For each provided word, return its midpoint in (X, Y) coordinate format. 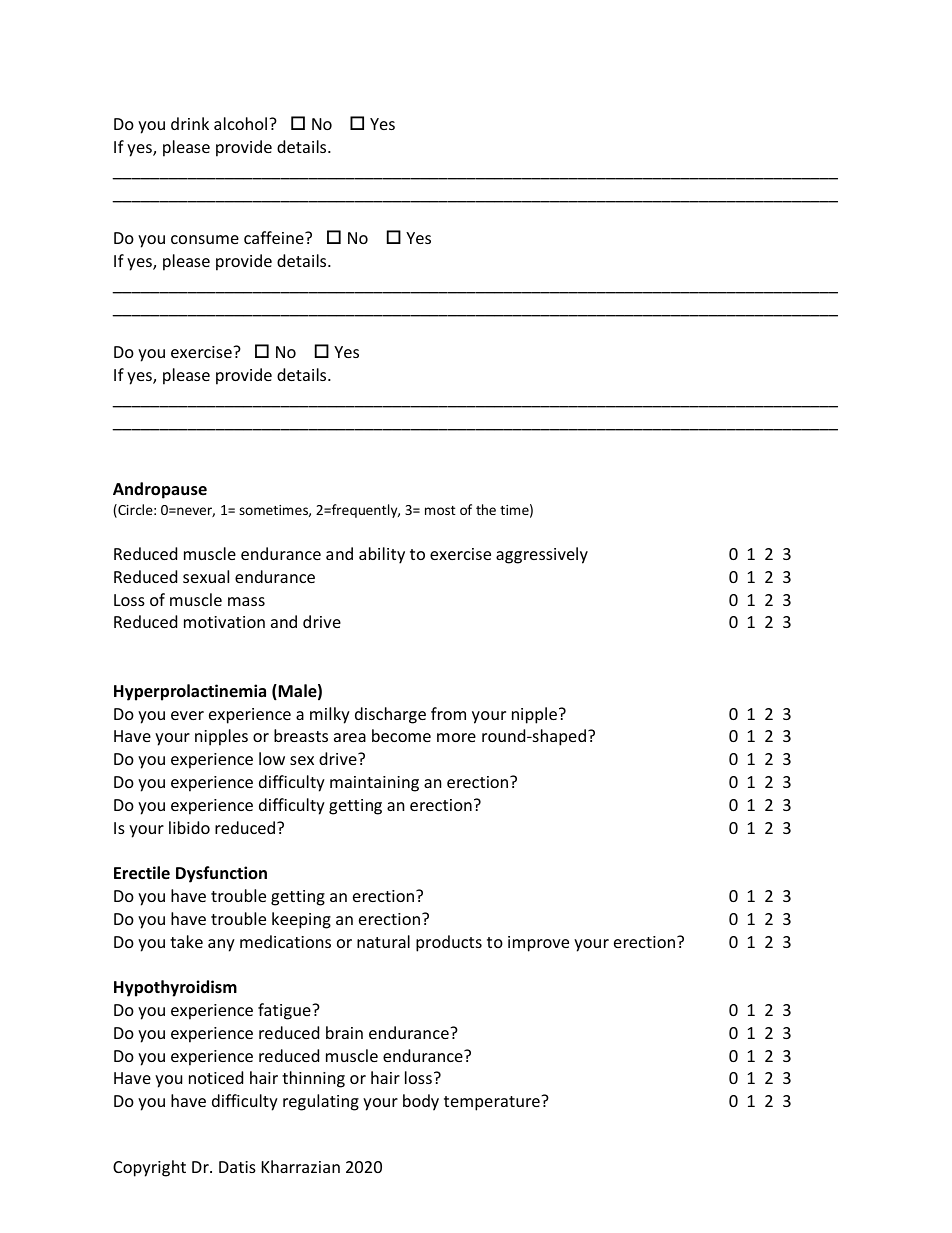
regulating (321, 1102)
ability (382, 555)
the (486, 509)
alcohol (240, 123)
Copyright (149, 1168)
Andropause (160, 490)
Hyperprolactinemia (190, 692)
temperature (493, 1103)
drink (190, 123)
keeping (301, 920)
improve (538, 944)
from (448, 713)
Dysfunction (221, 874)
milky (330, 715)
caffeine (275, 237)
